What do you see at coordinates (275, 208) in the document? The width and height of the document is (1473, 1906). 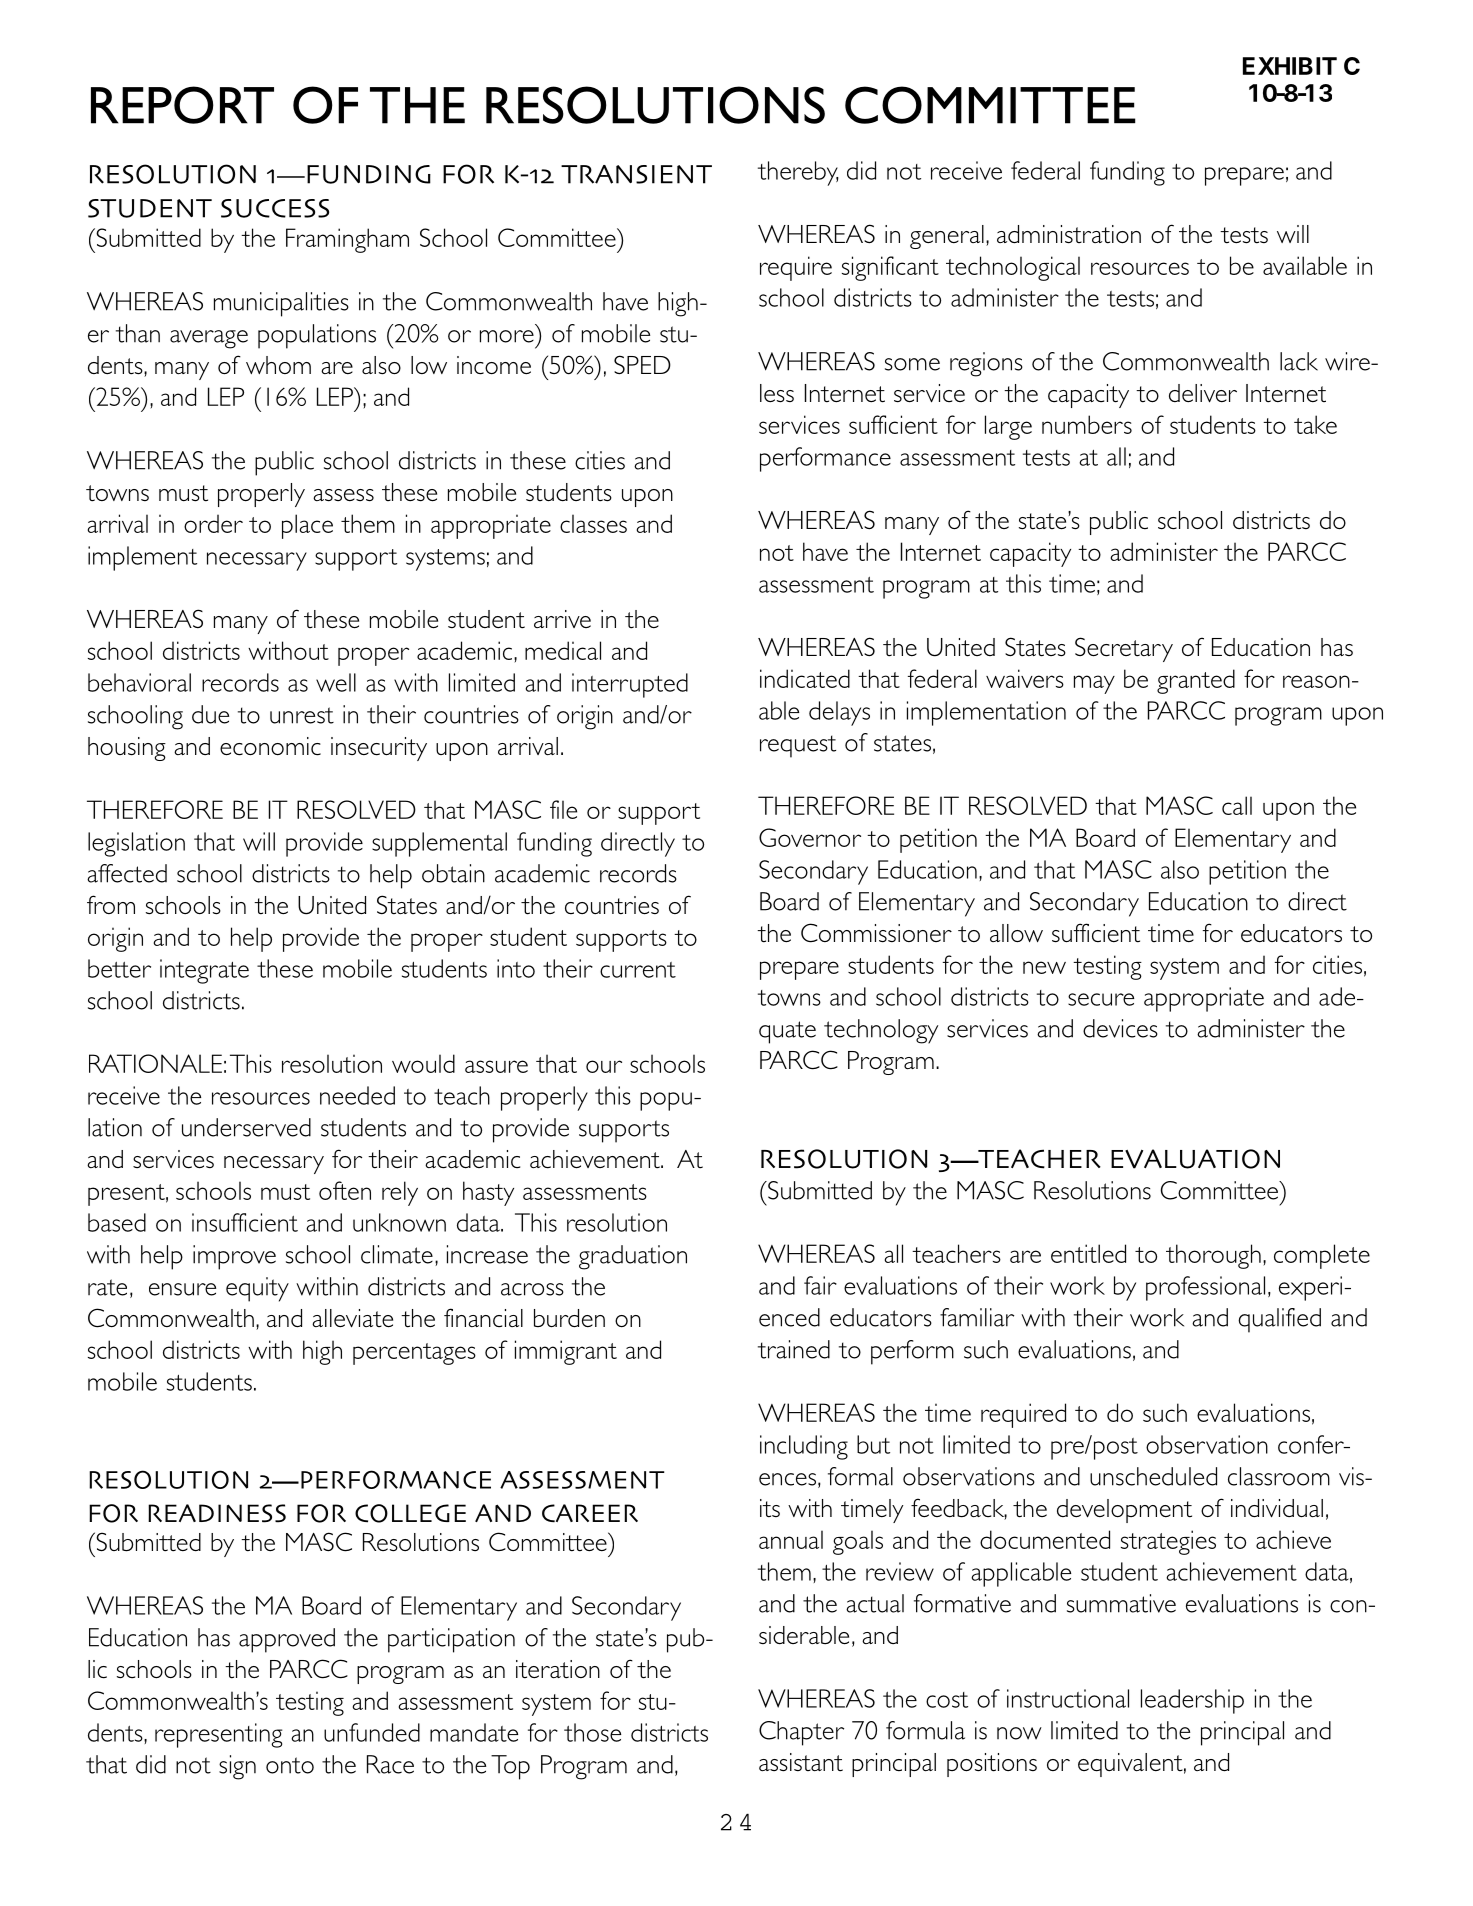 I see `SUCCESS` at bounding box center [275, 208].
